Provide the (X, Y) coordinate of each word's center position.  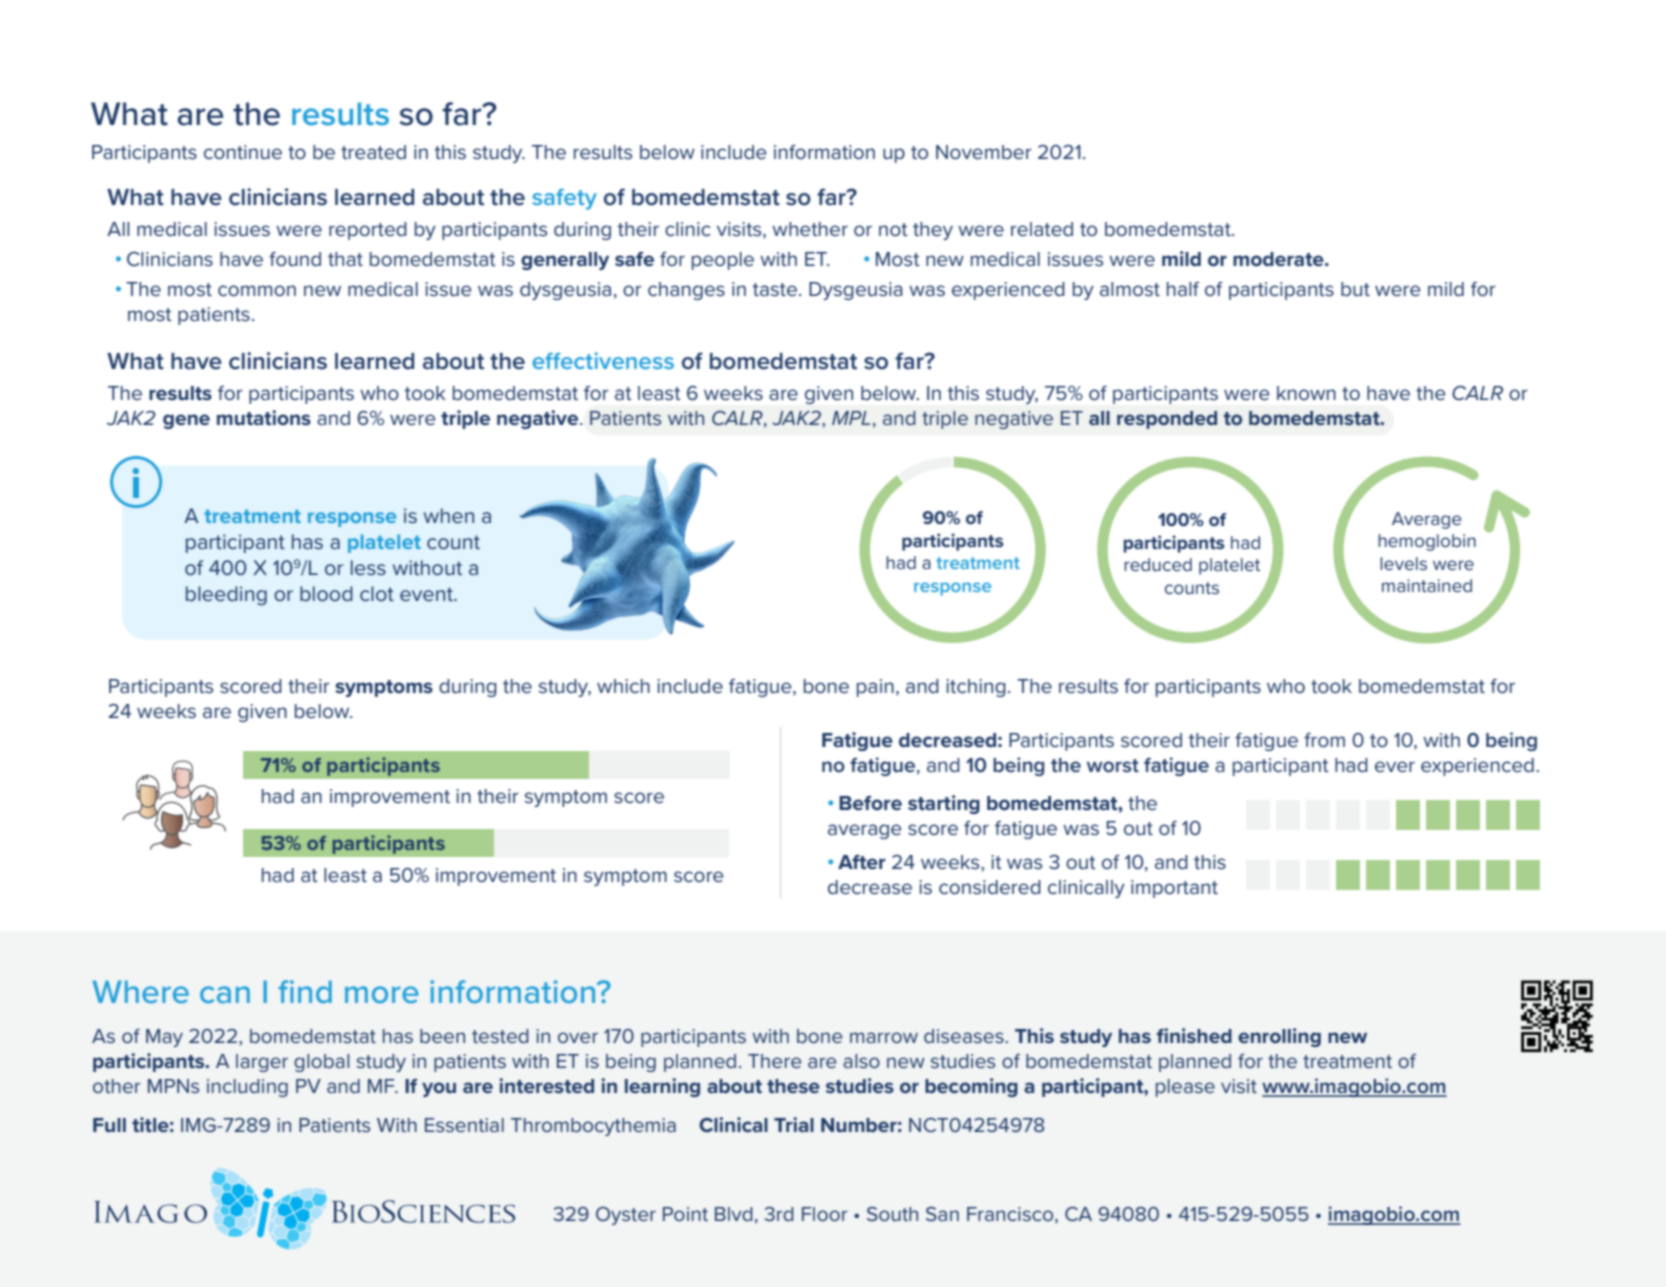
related (1042, 229)
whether (810, 229)
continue (243, 152)
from (1324, 740)
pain (875, 688)
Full (109, 1125)
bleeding (226, 595)
